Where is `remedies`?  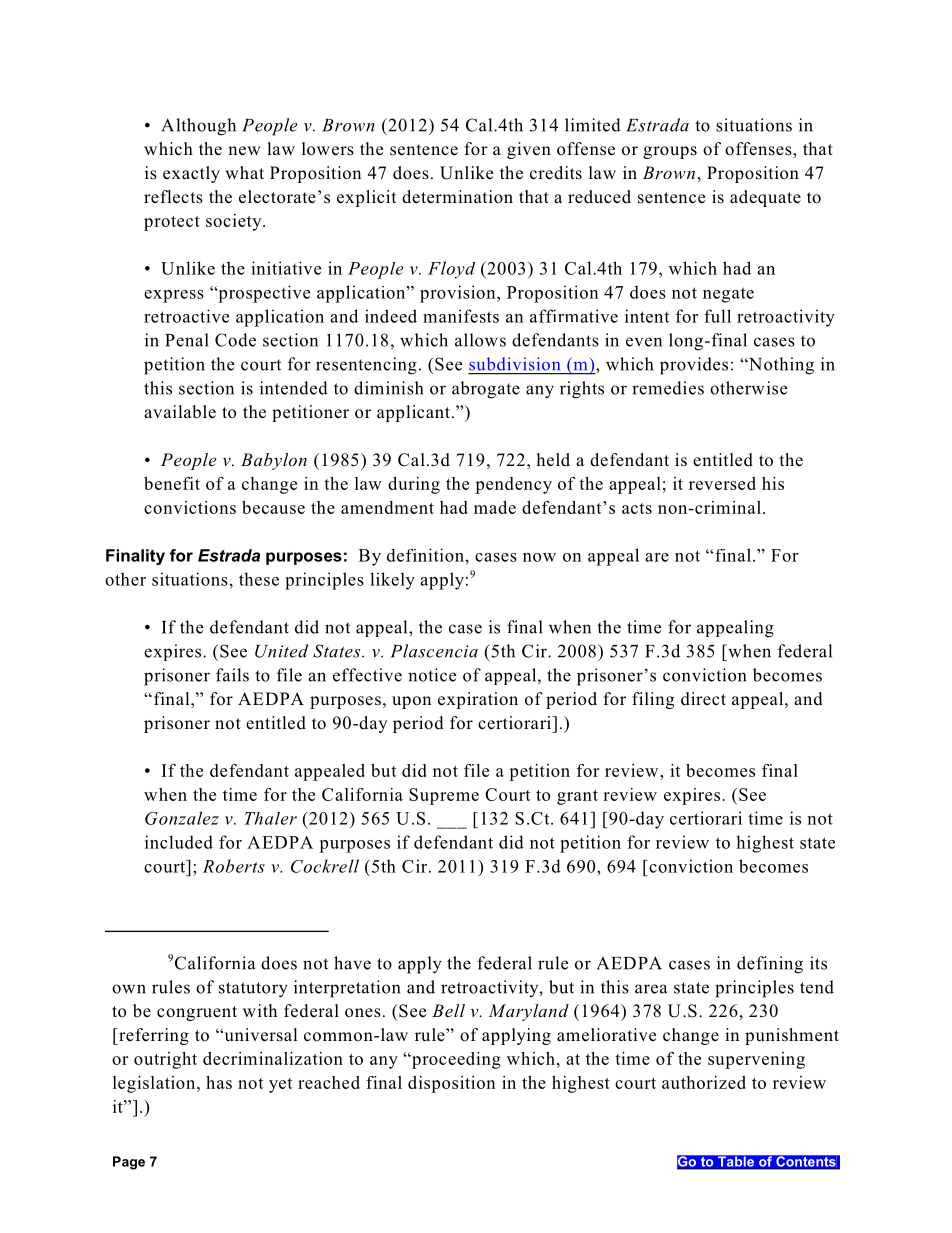
remedies is located at coordinates (668, 388).
